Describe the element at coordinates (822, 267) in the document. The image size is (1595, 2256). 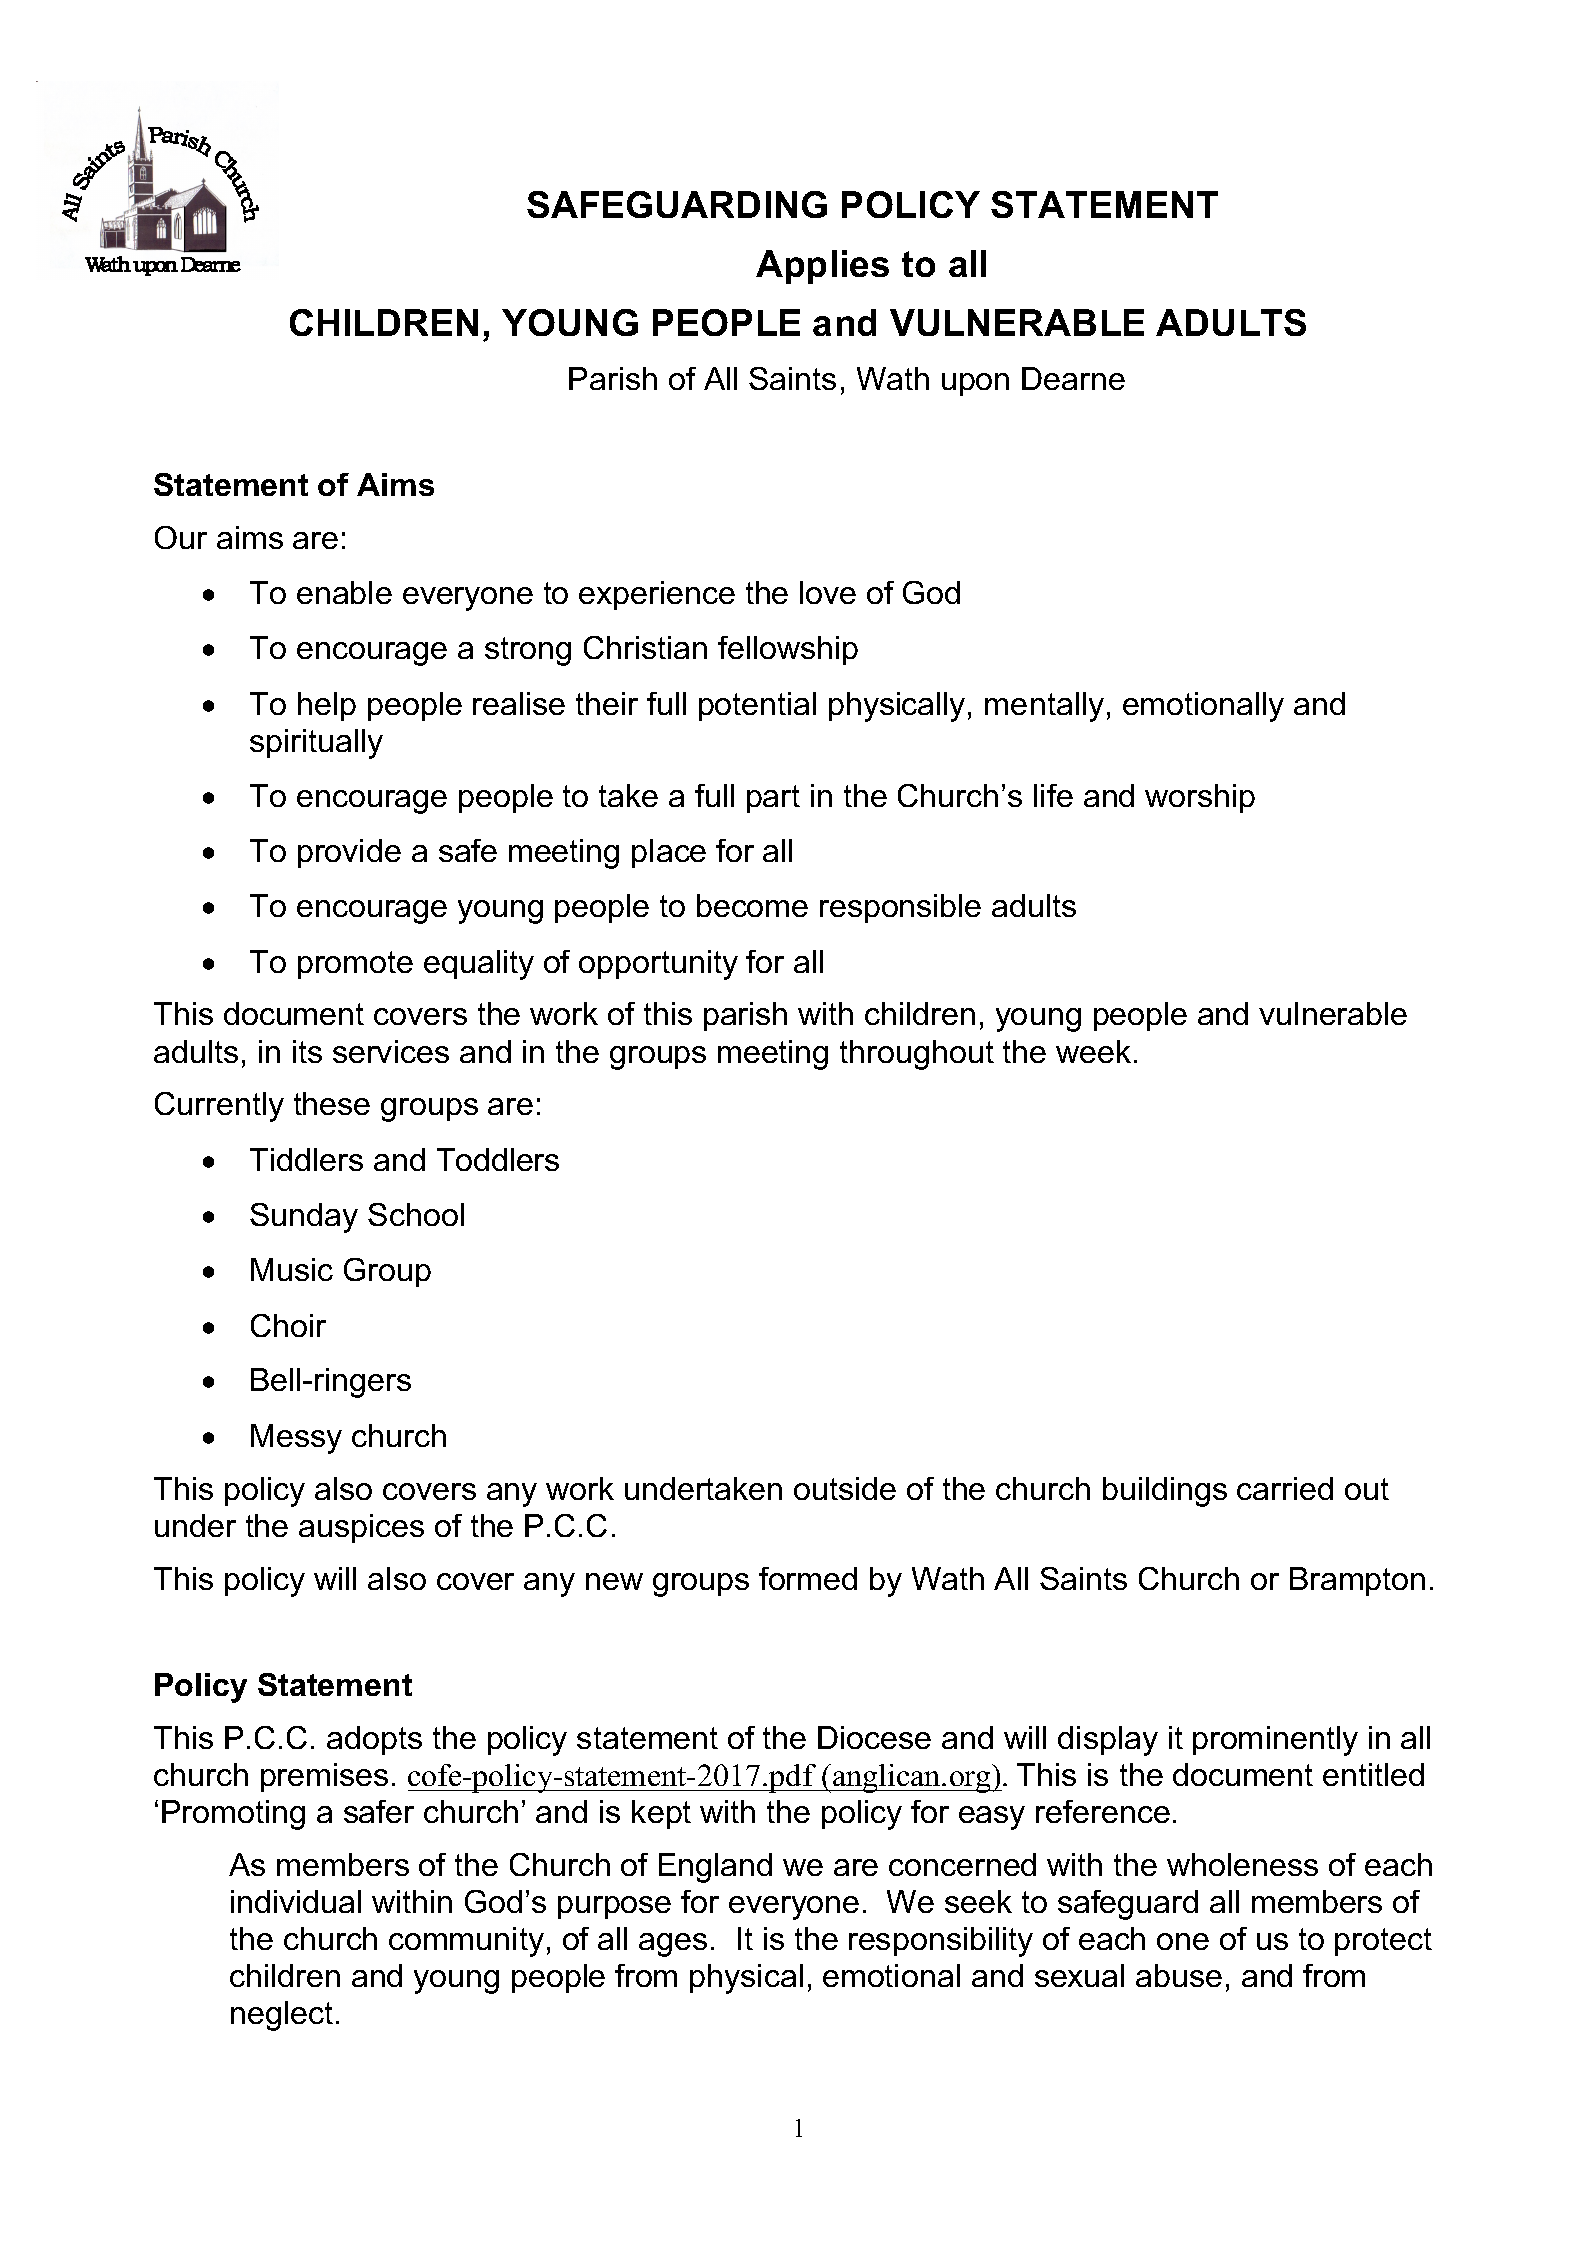
I see `Applies` at that location.
